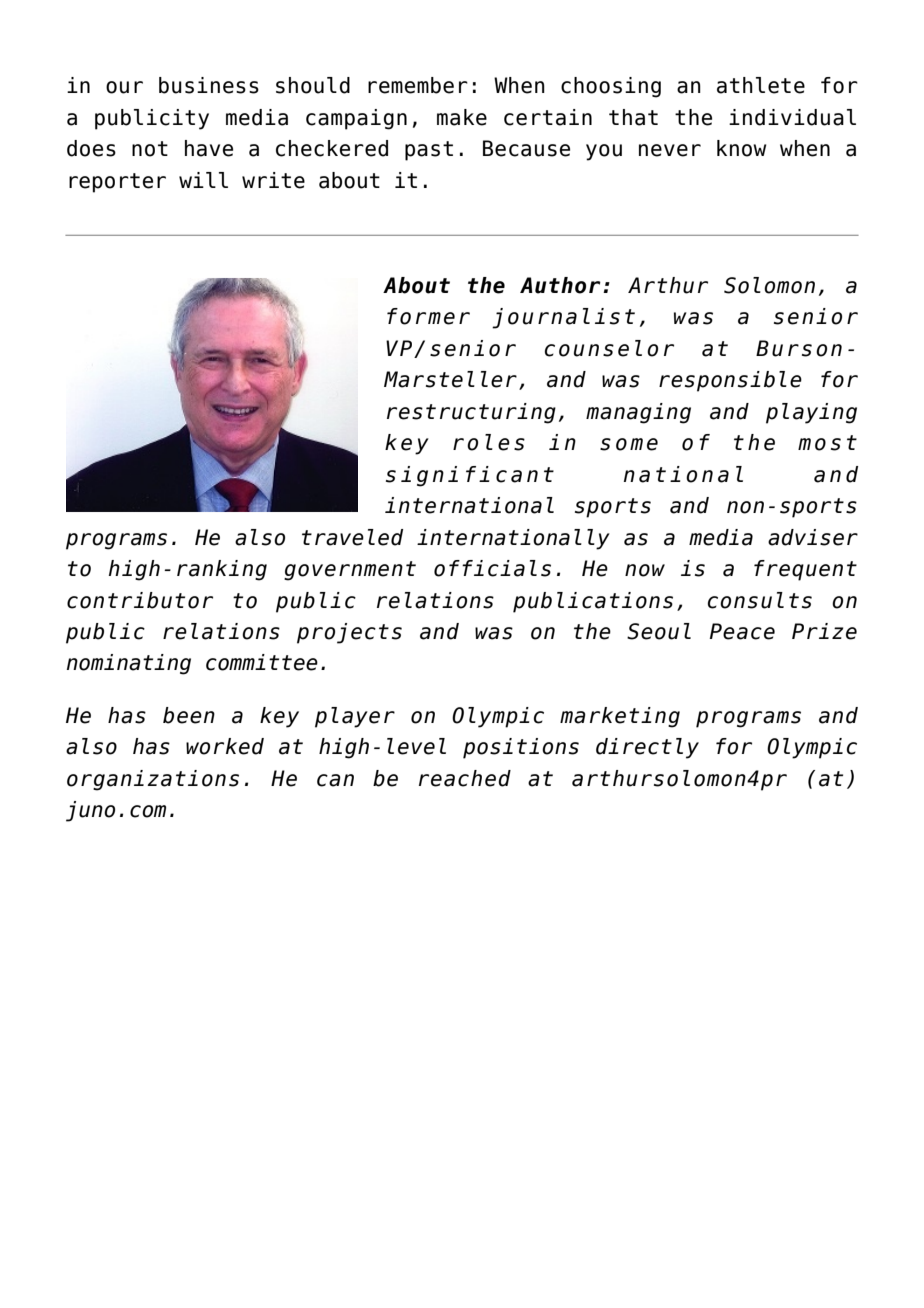 Image resolution: width=924 pixels, height=1308 pixels. Describe the element at coordinates (761, 85) in the screenshot. I see `athlete` at that location.
